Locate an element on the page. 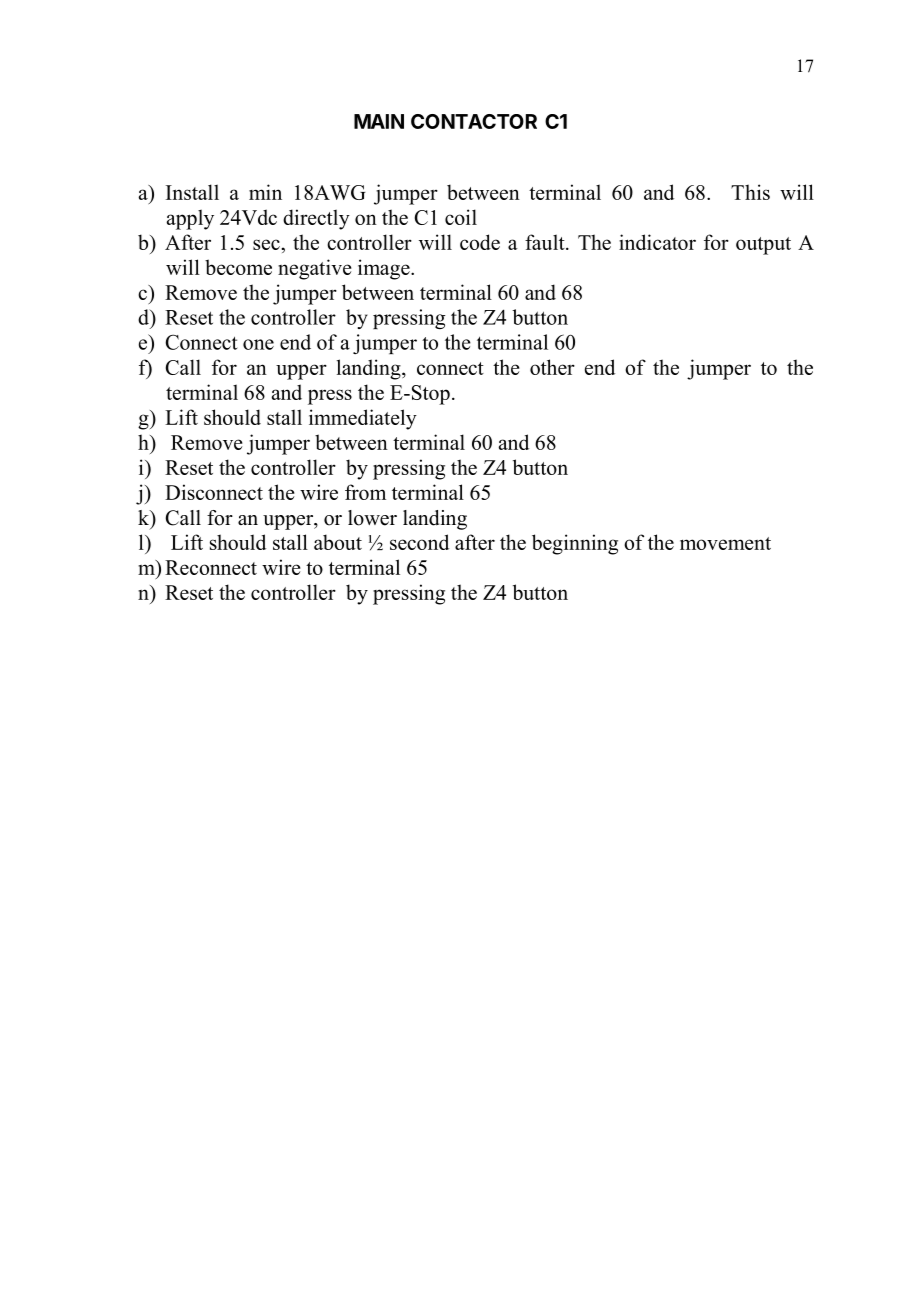 This document has width=924, height=1308. output is located at coordinates (763, 246).
